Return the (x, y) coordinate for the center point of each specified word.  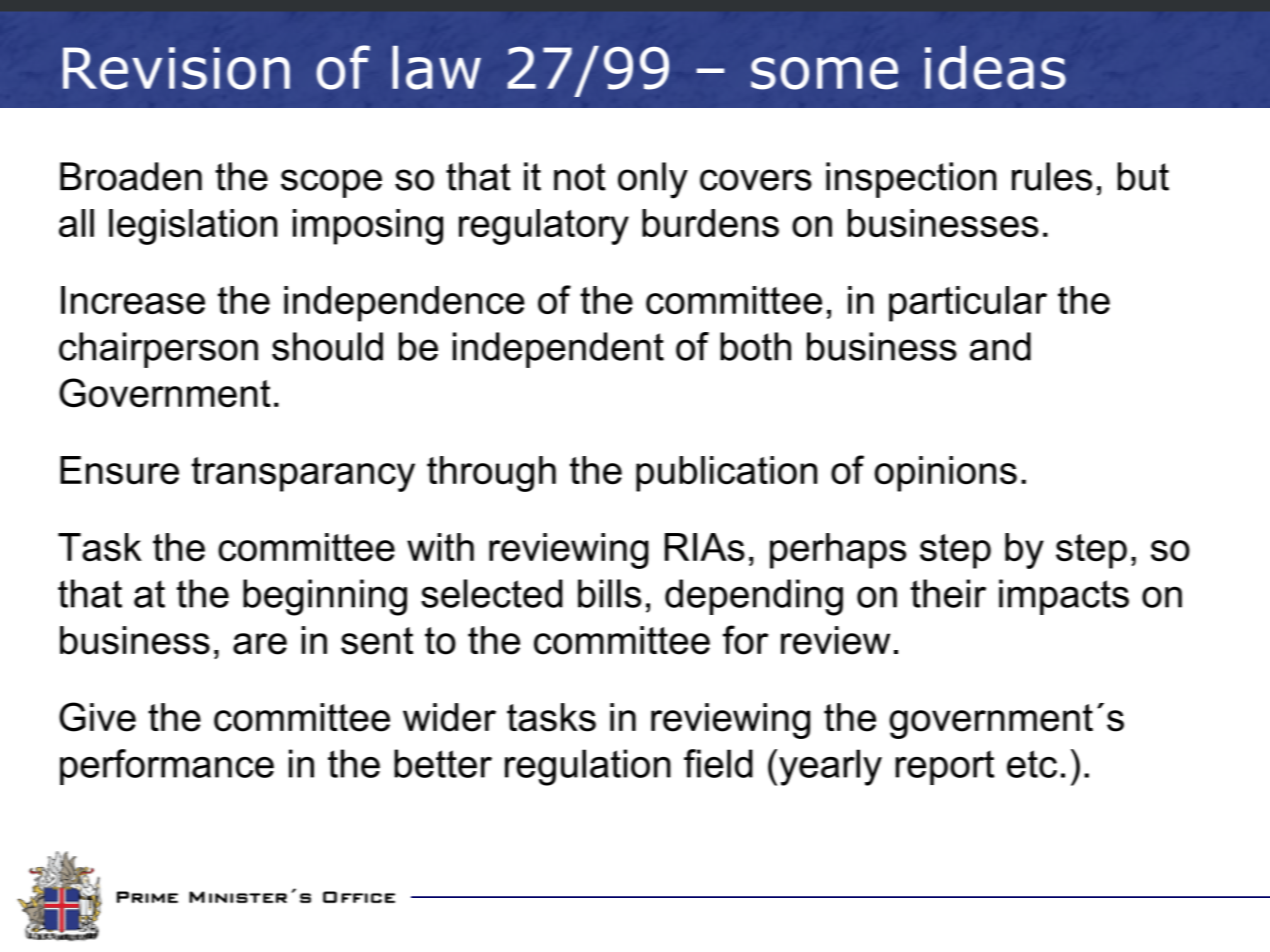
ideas (995, 68)
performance (167, 767)
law (437, 68)
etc (1032, 764)
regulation (588, 767)
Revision (176, 68)
